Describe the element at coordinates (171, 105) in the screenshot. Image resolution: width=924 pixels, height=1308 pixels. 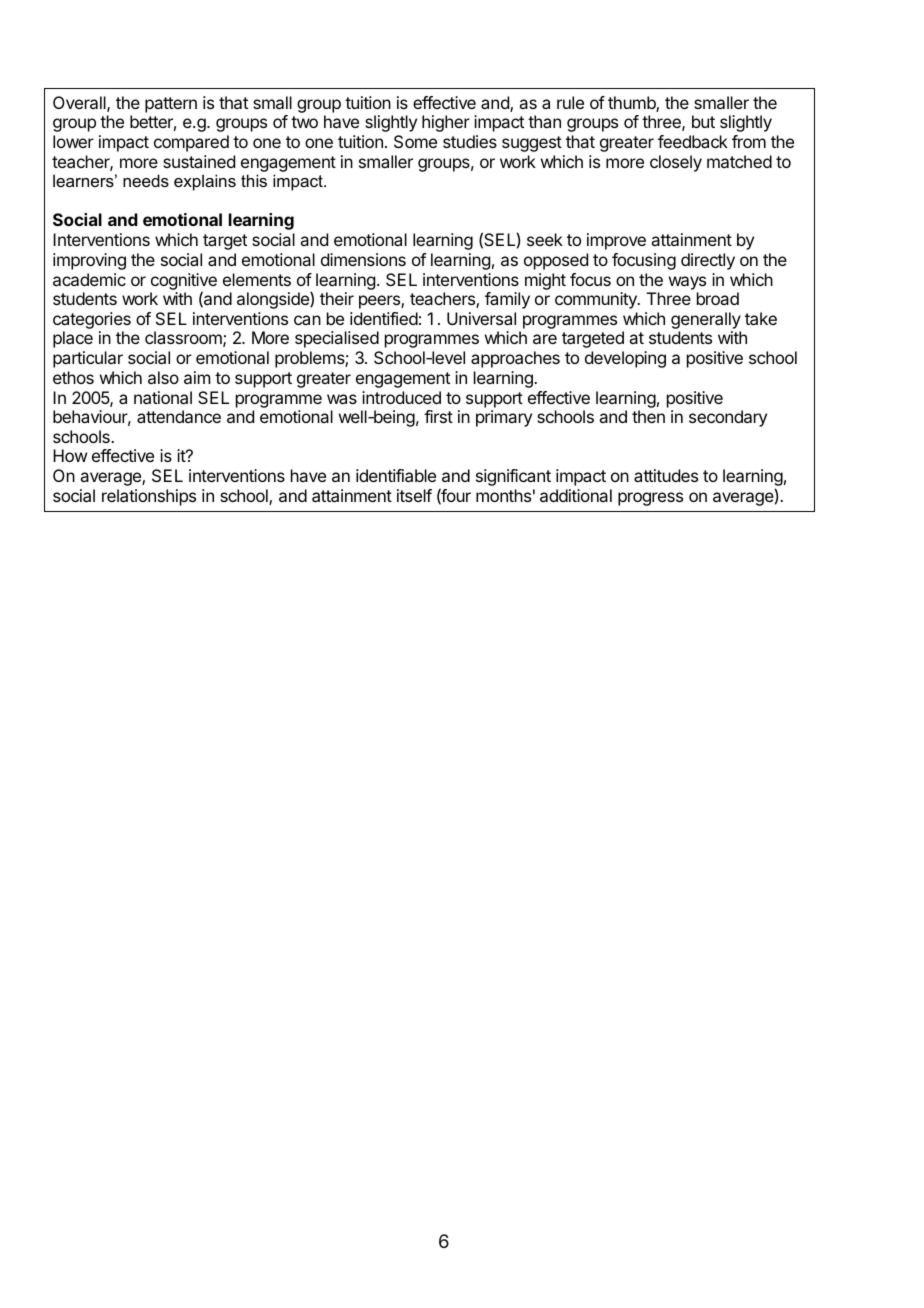
I see `pattern` at that location.
